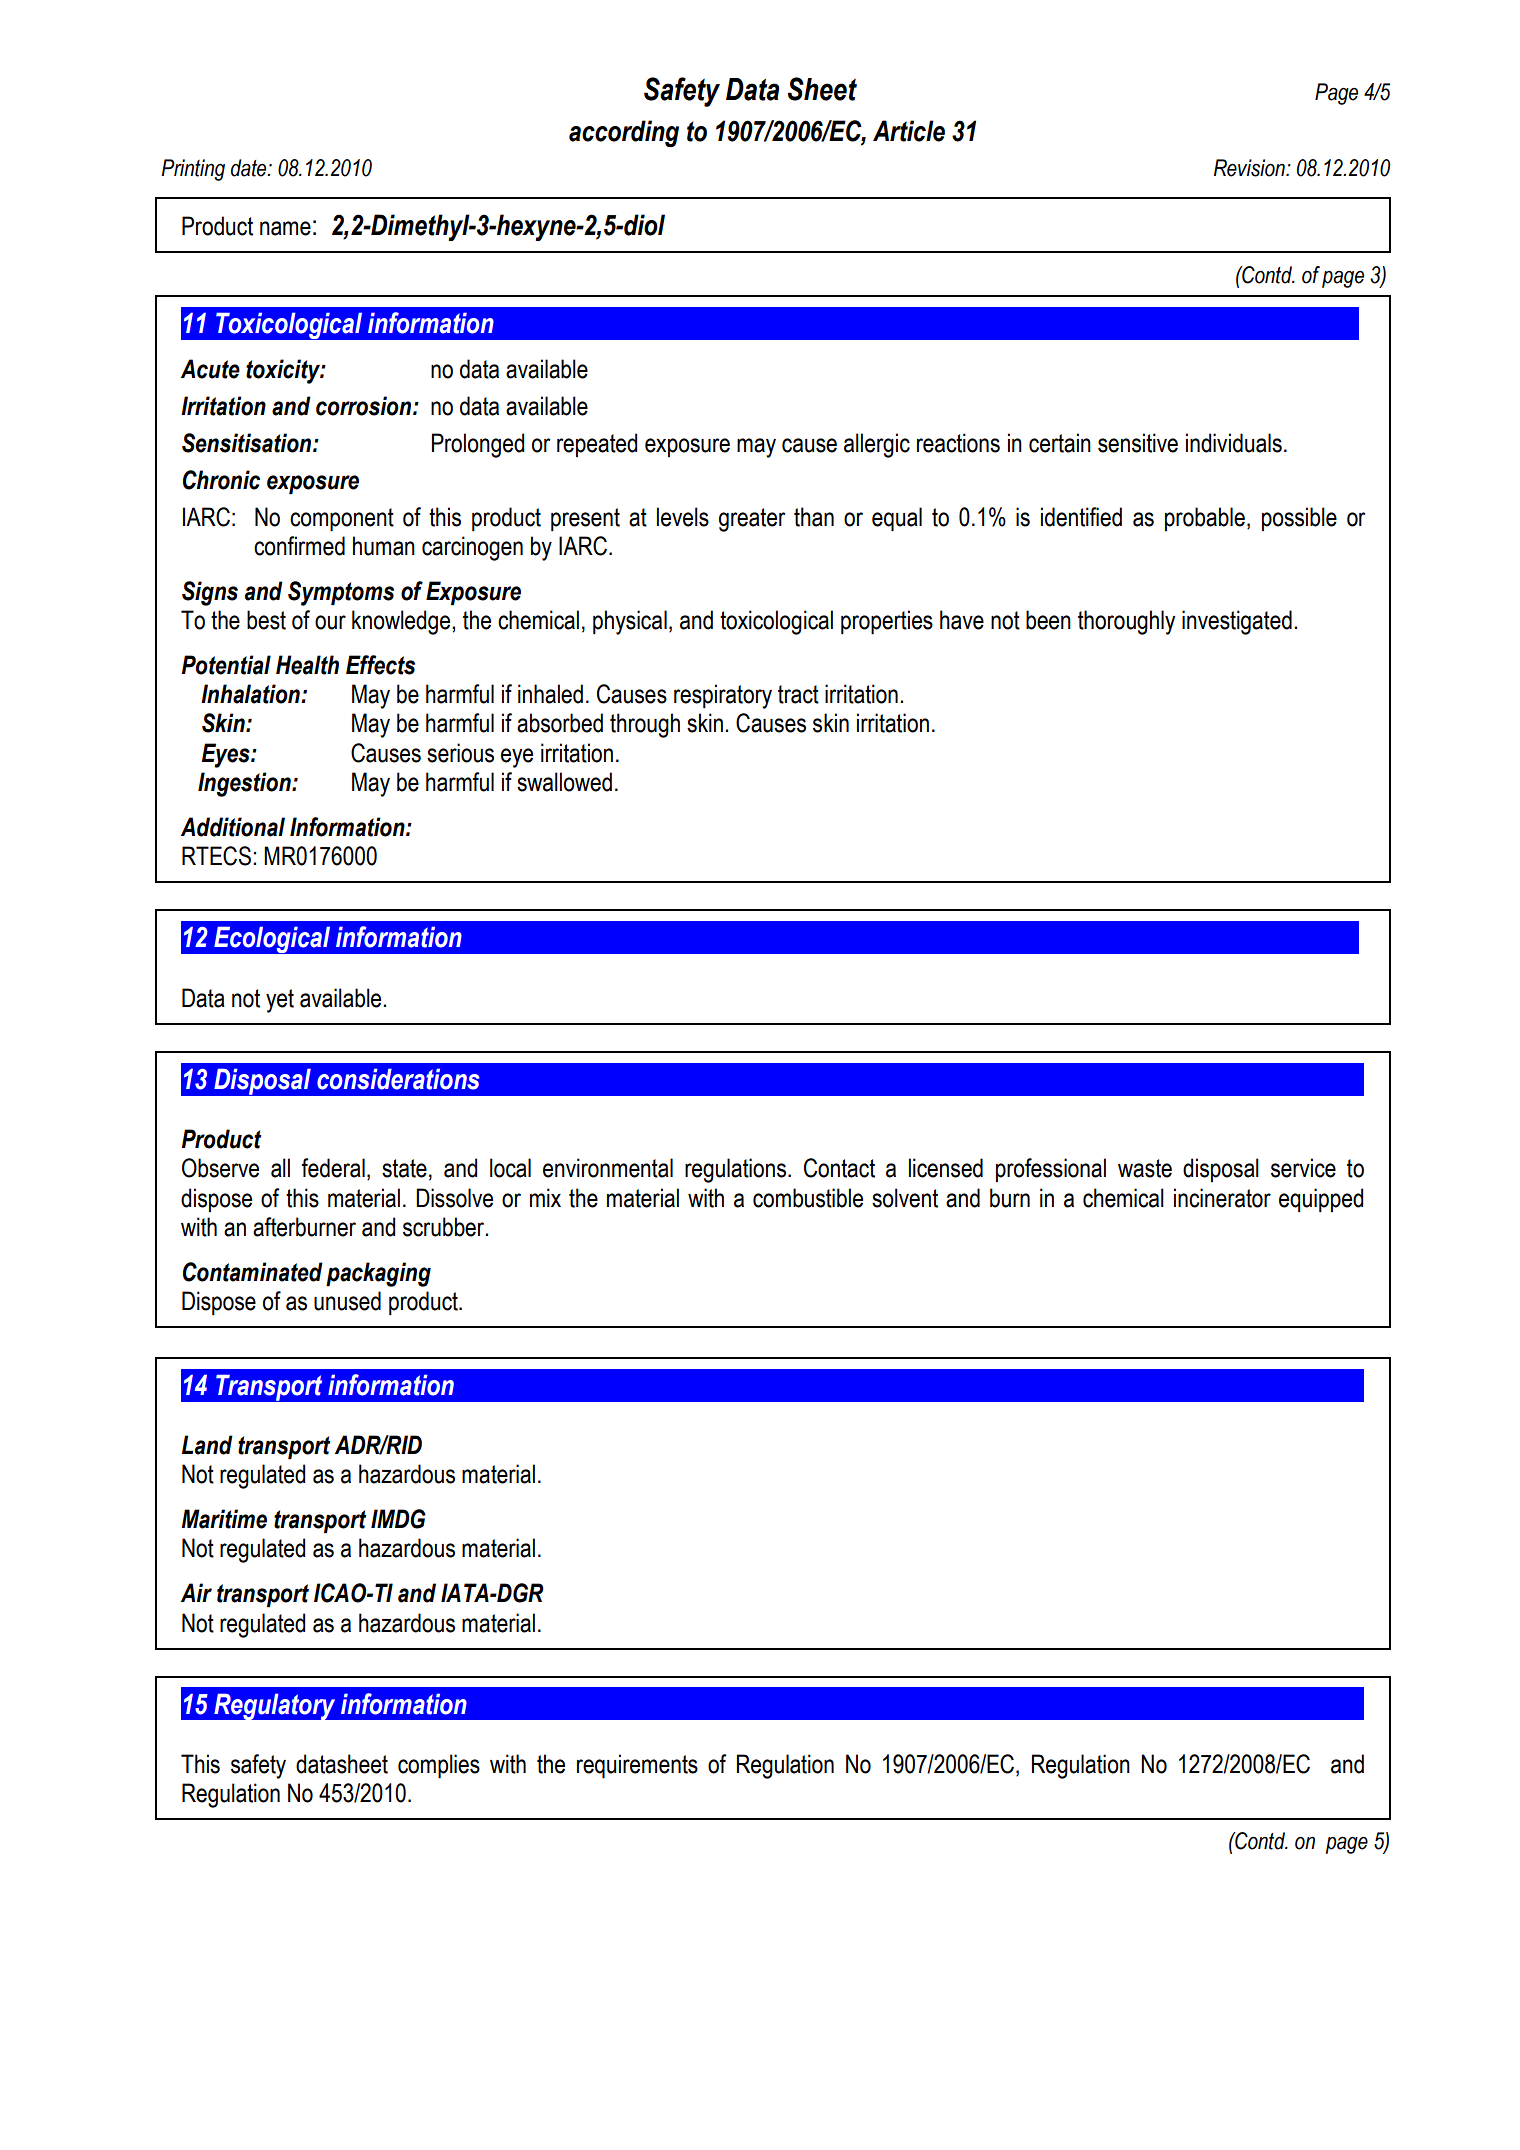  Describe the element at coordinates (439, 1766) in the screenshot. I see `complies` at that location.
